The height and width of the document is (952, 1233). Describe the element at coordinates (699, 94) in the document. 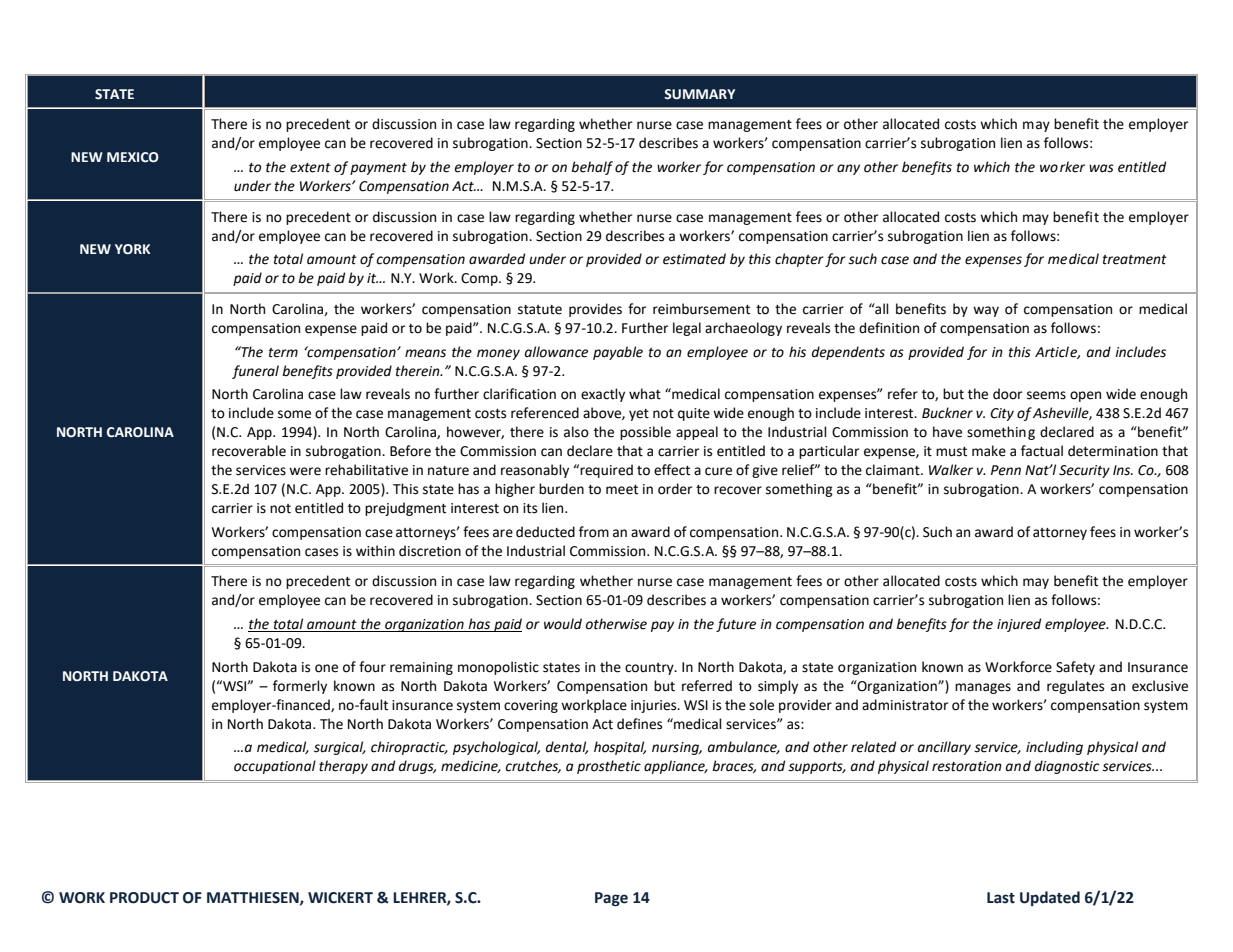

I see `SUMMARY` at that location.
